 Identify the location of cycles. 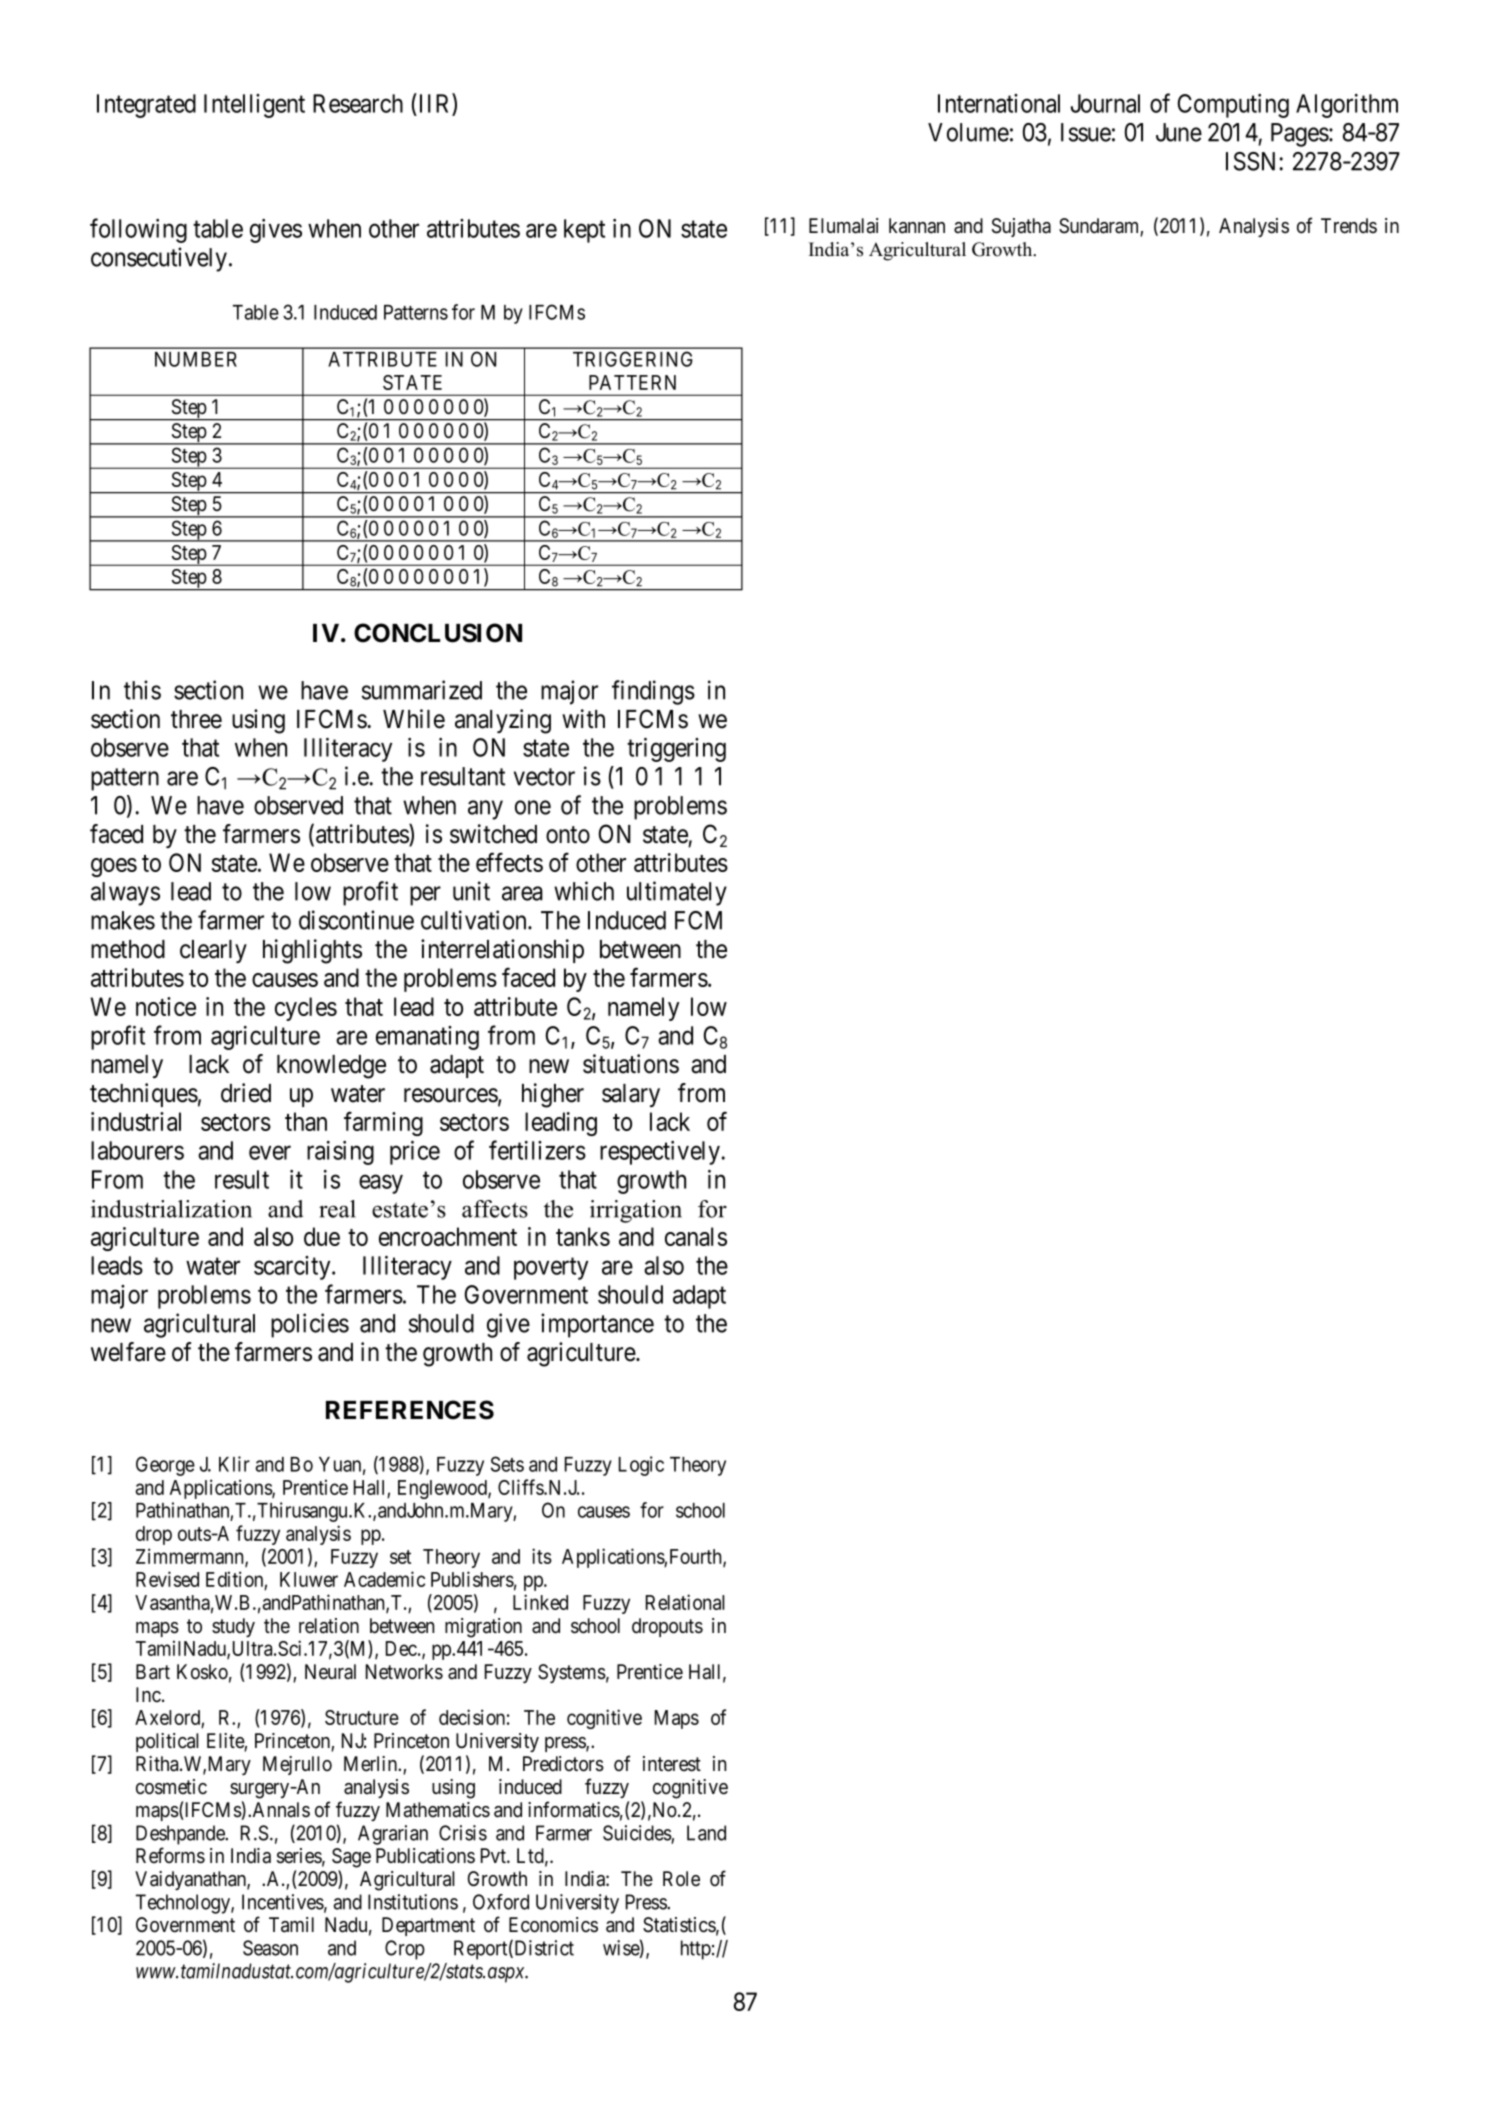
(306, 1009).
